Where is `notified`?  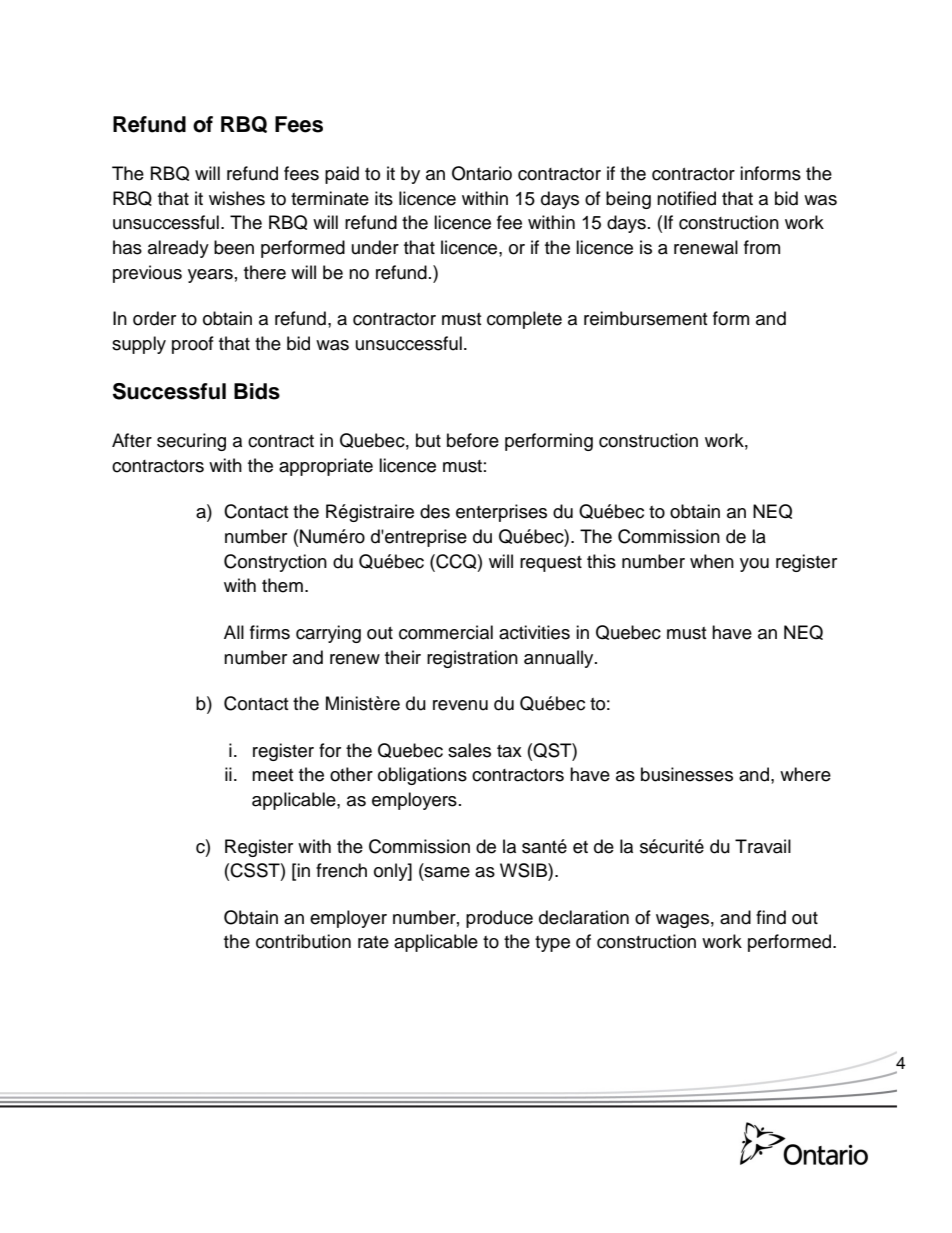
notified is located at coordinates (686, 198).
